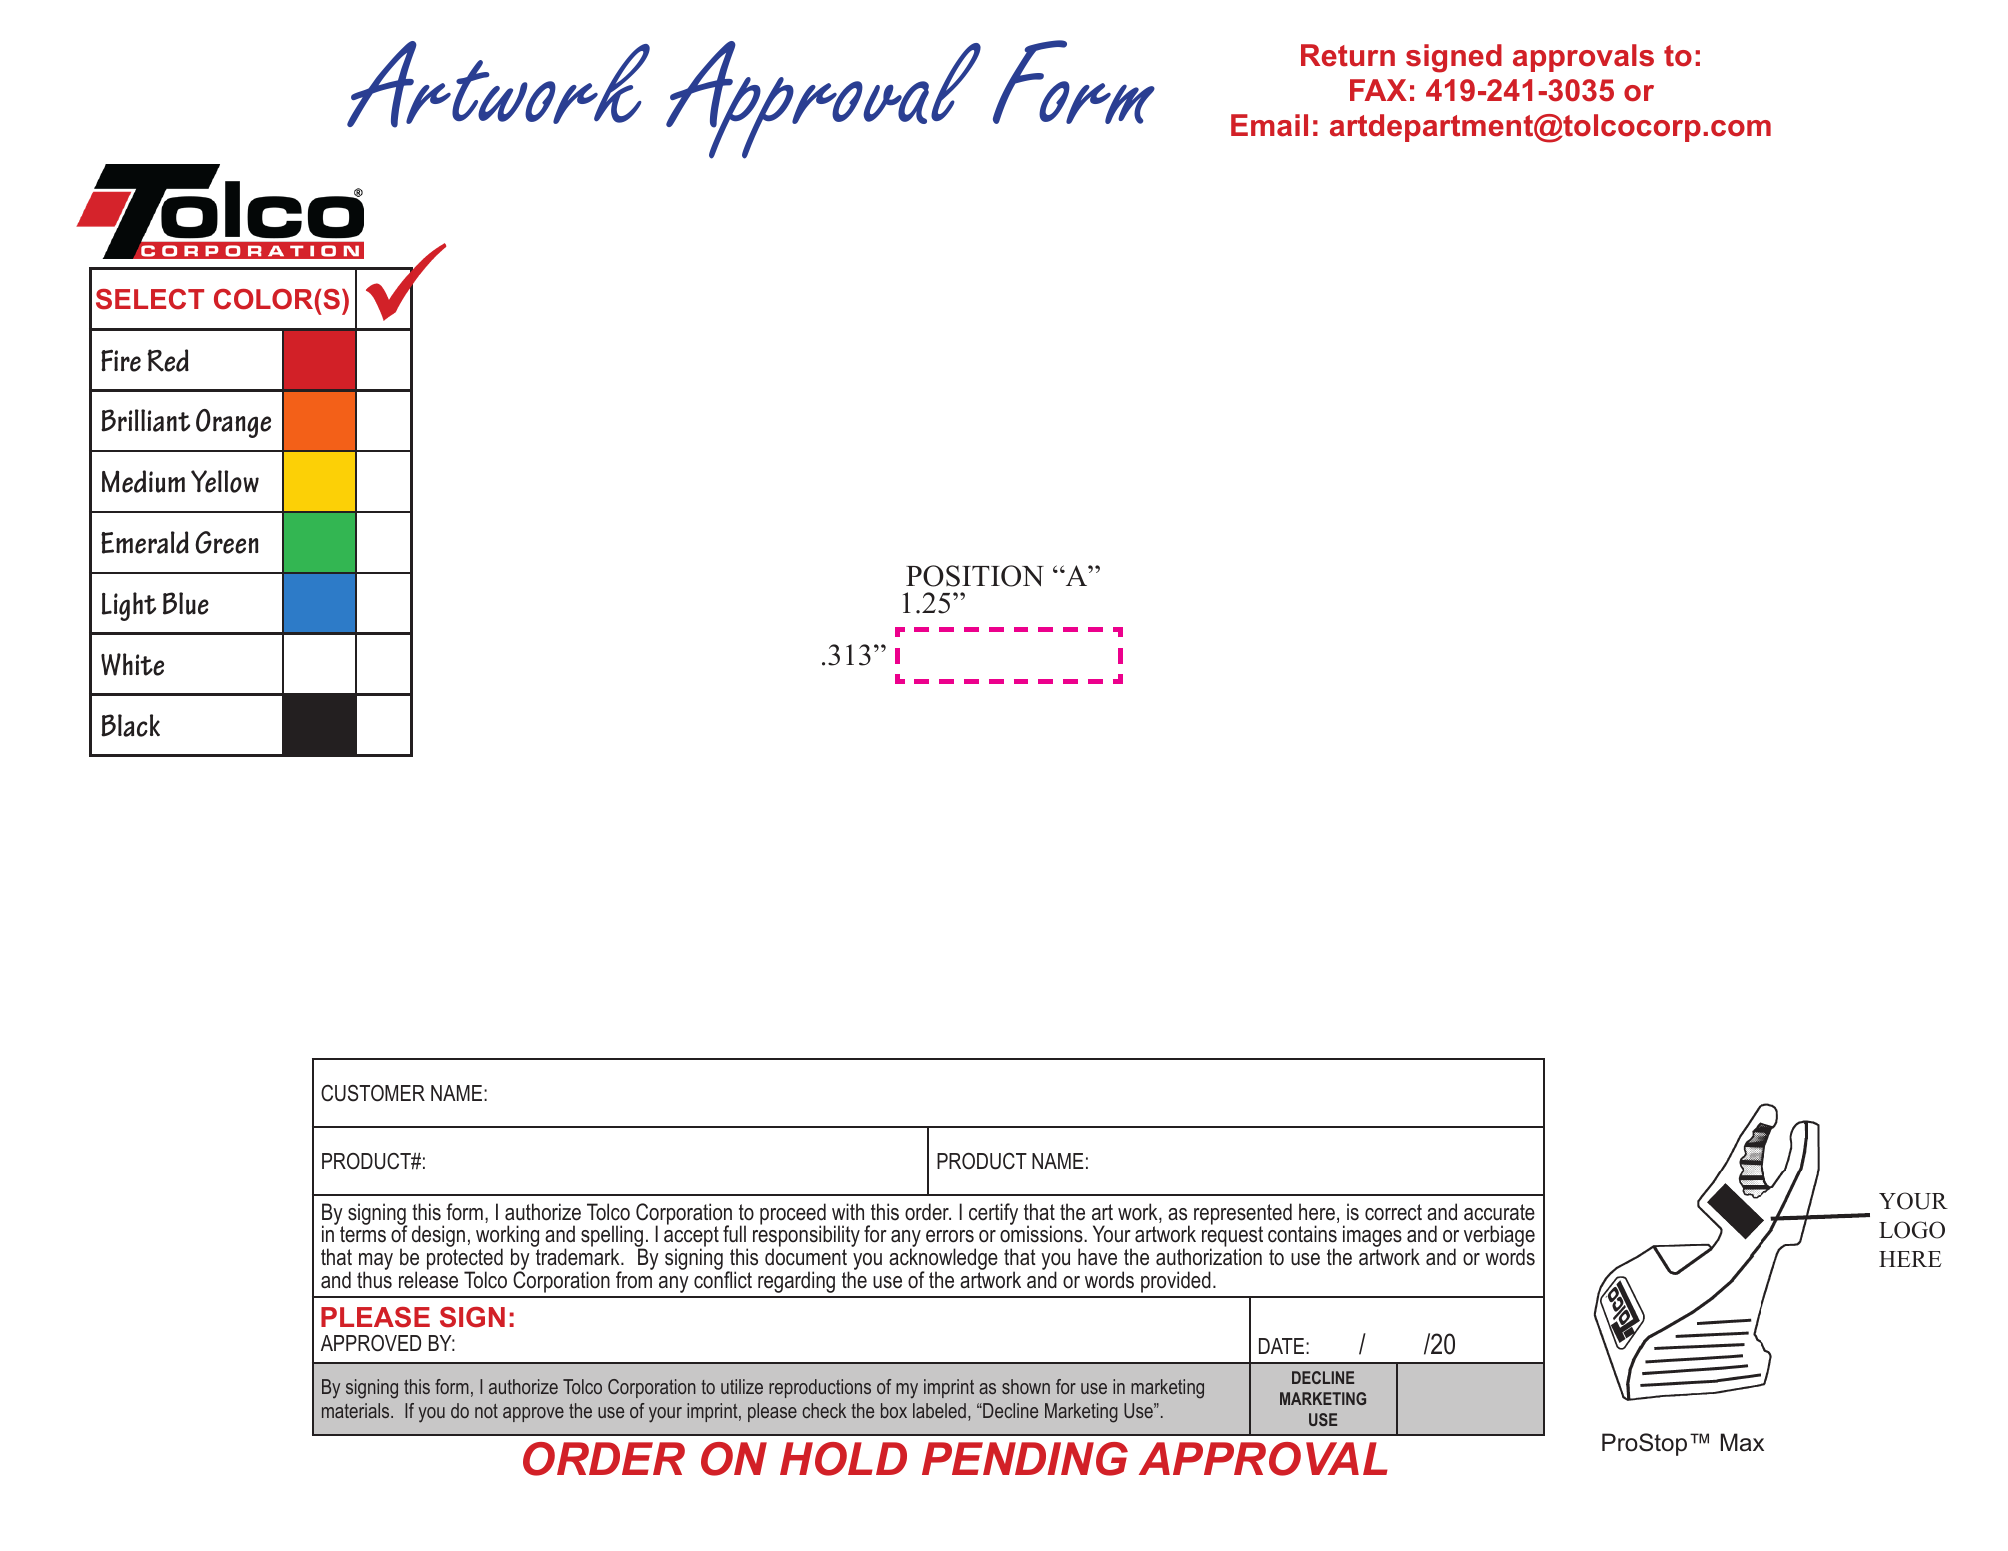 This image has height=1551, width=2008. What do you see at coordinates (1378, 90) in the image?
I see `FAX` at bounding box center [1378, 90].
